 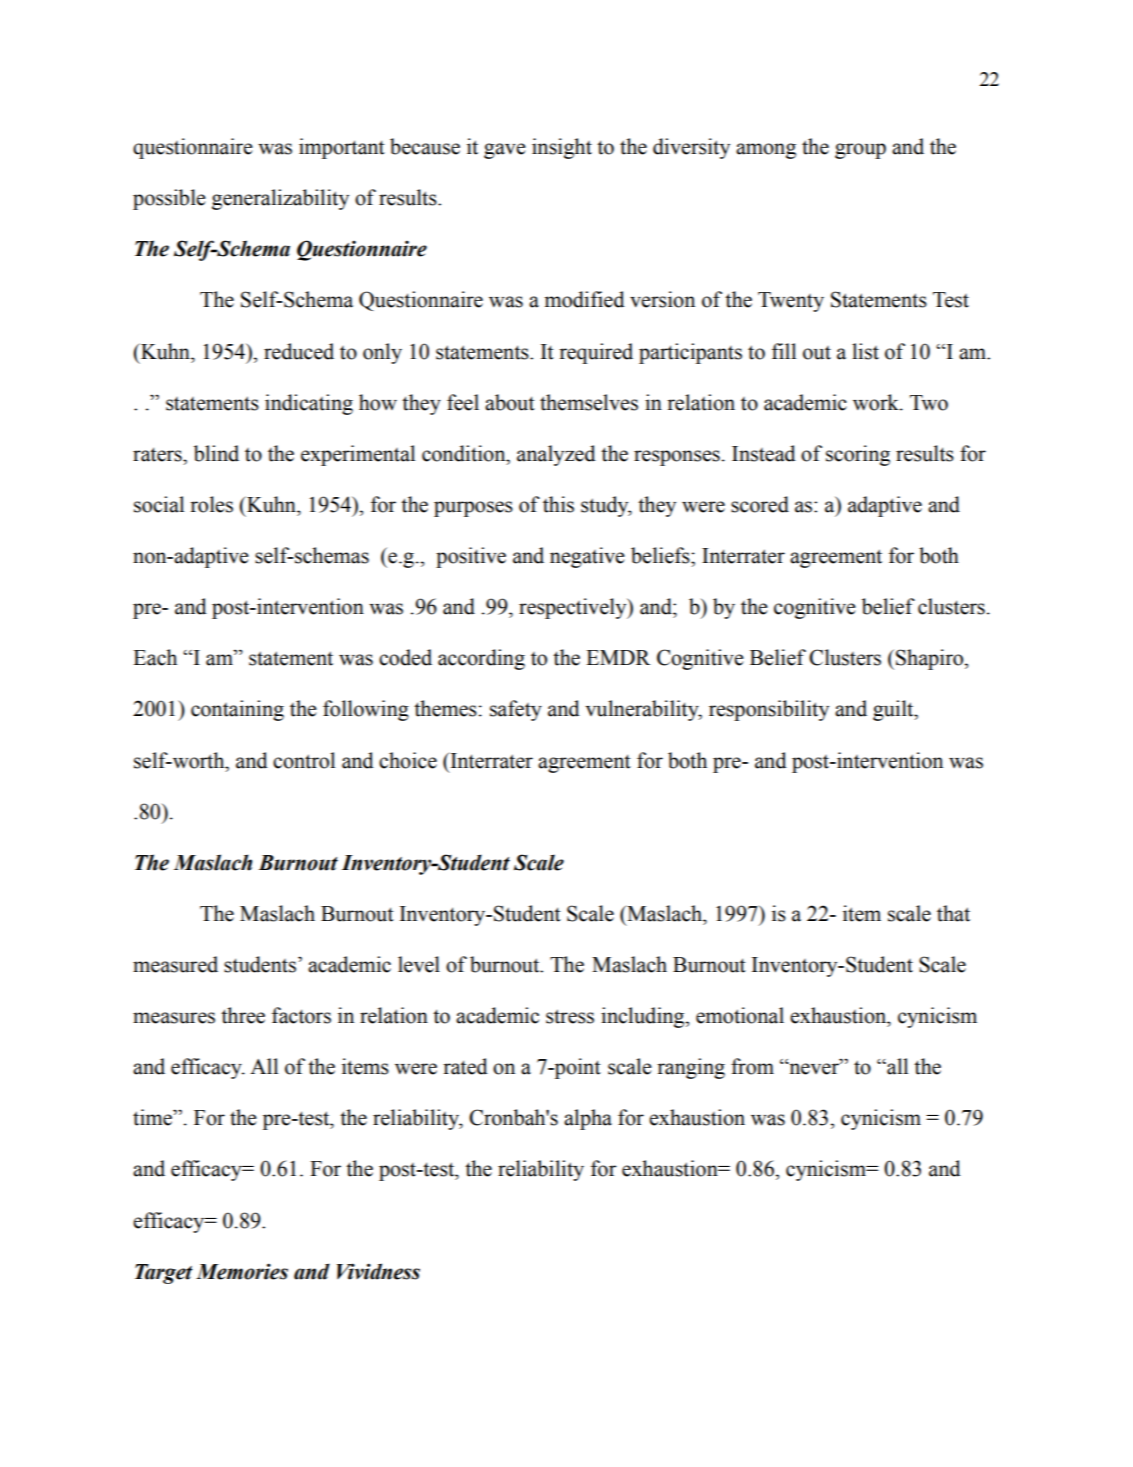 What do you see at coordinates (237, 710) in the page?
I see `containing` at bounding box center [237, 710].
